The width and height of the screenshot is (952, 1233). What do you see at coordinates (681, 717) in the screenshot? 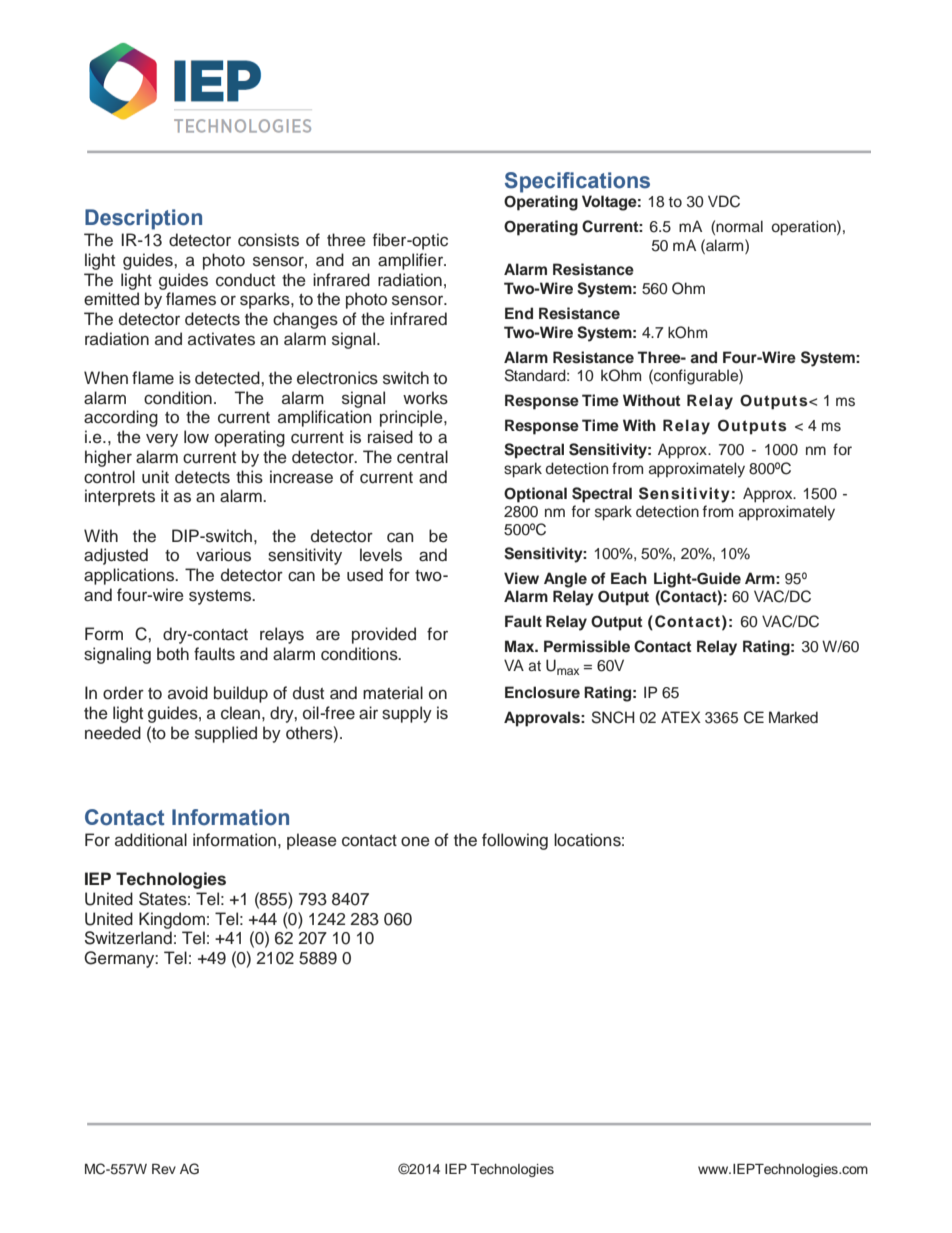
I see `ATEX` at bounding box center [681, 717].
